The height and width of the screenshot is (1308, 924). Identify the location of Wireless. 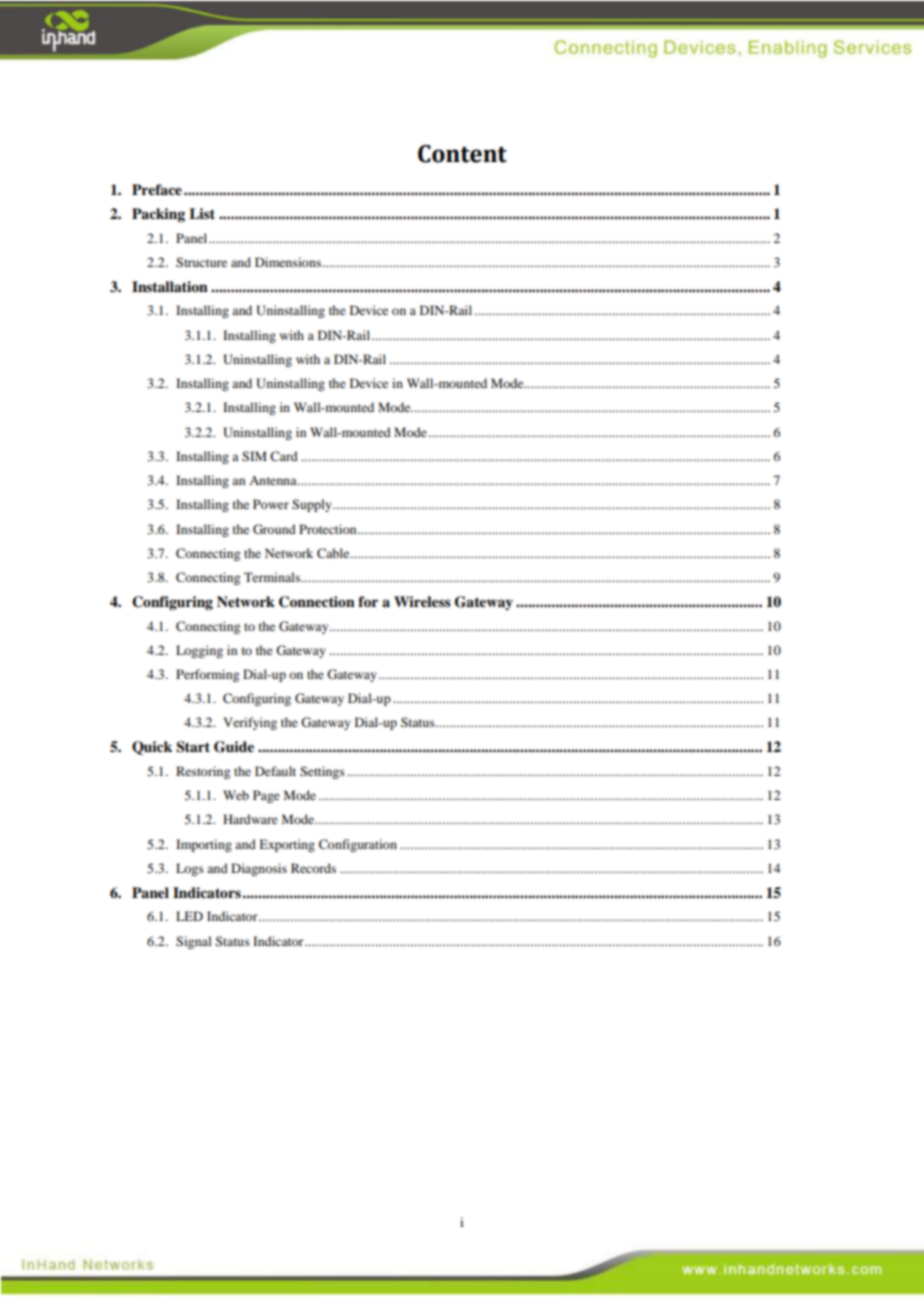
(422, 601).
